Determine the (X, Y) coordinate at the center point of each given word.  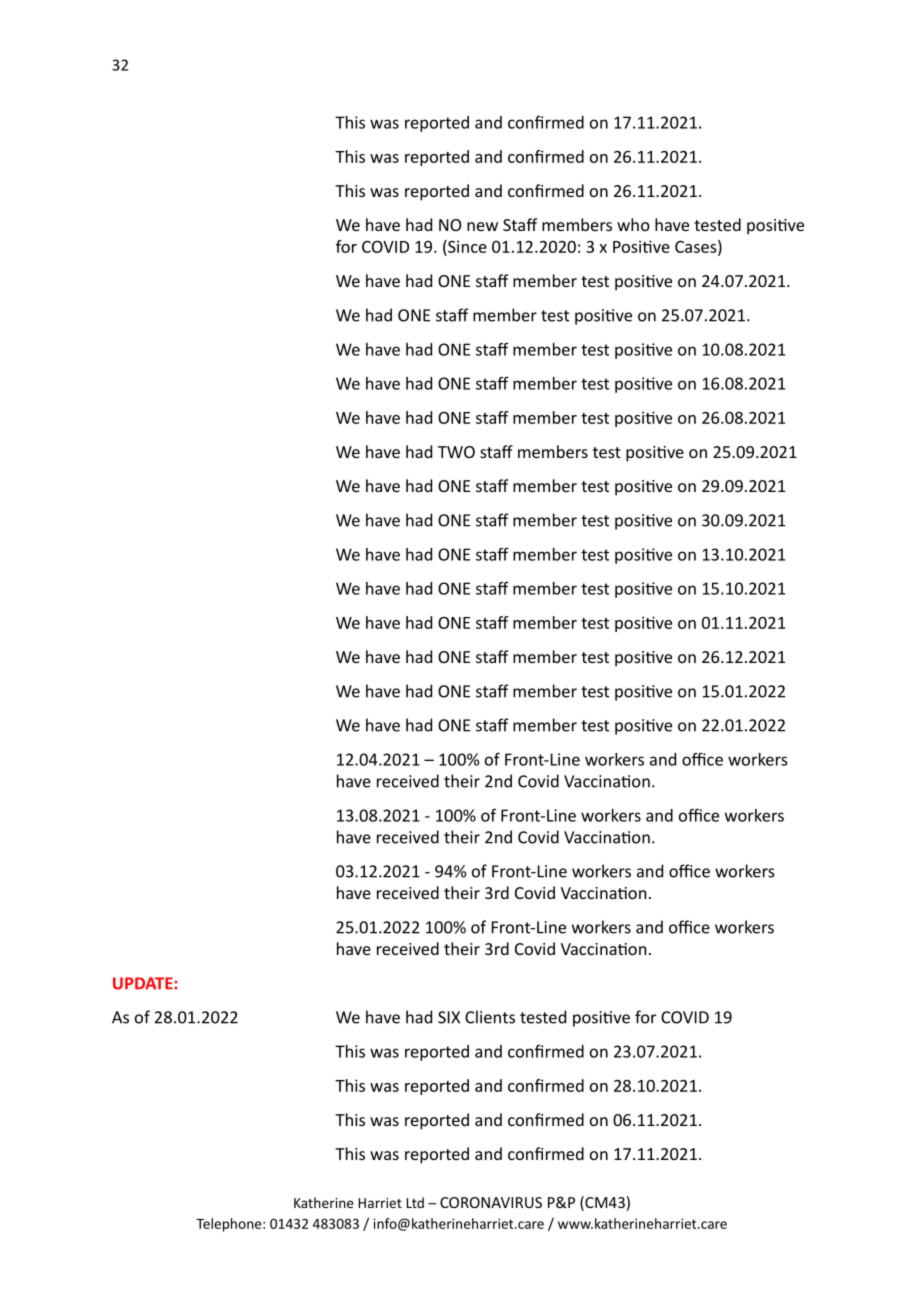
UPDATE (143, 983)
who (633, 224)
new (482, 226)
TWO (456, 452)
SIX (449, 1017)
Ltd (415, 1202)
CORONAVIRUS (491, 1202)
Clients (490, 1017)
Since (466, 246)
